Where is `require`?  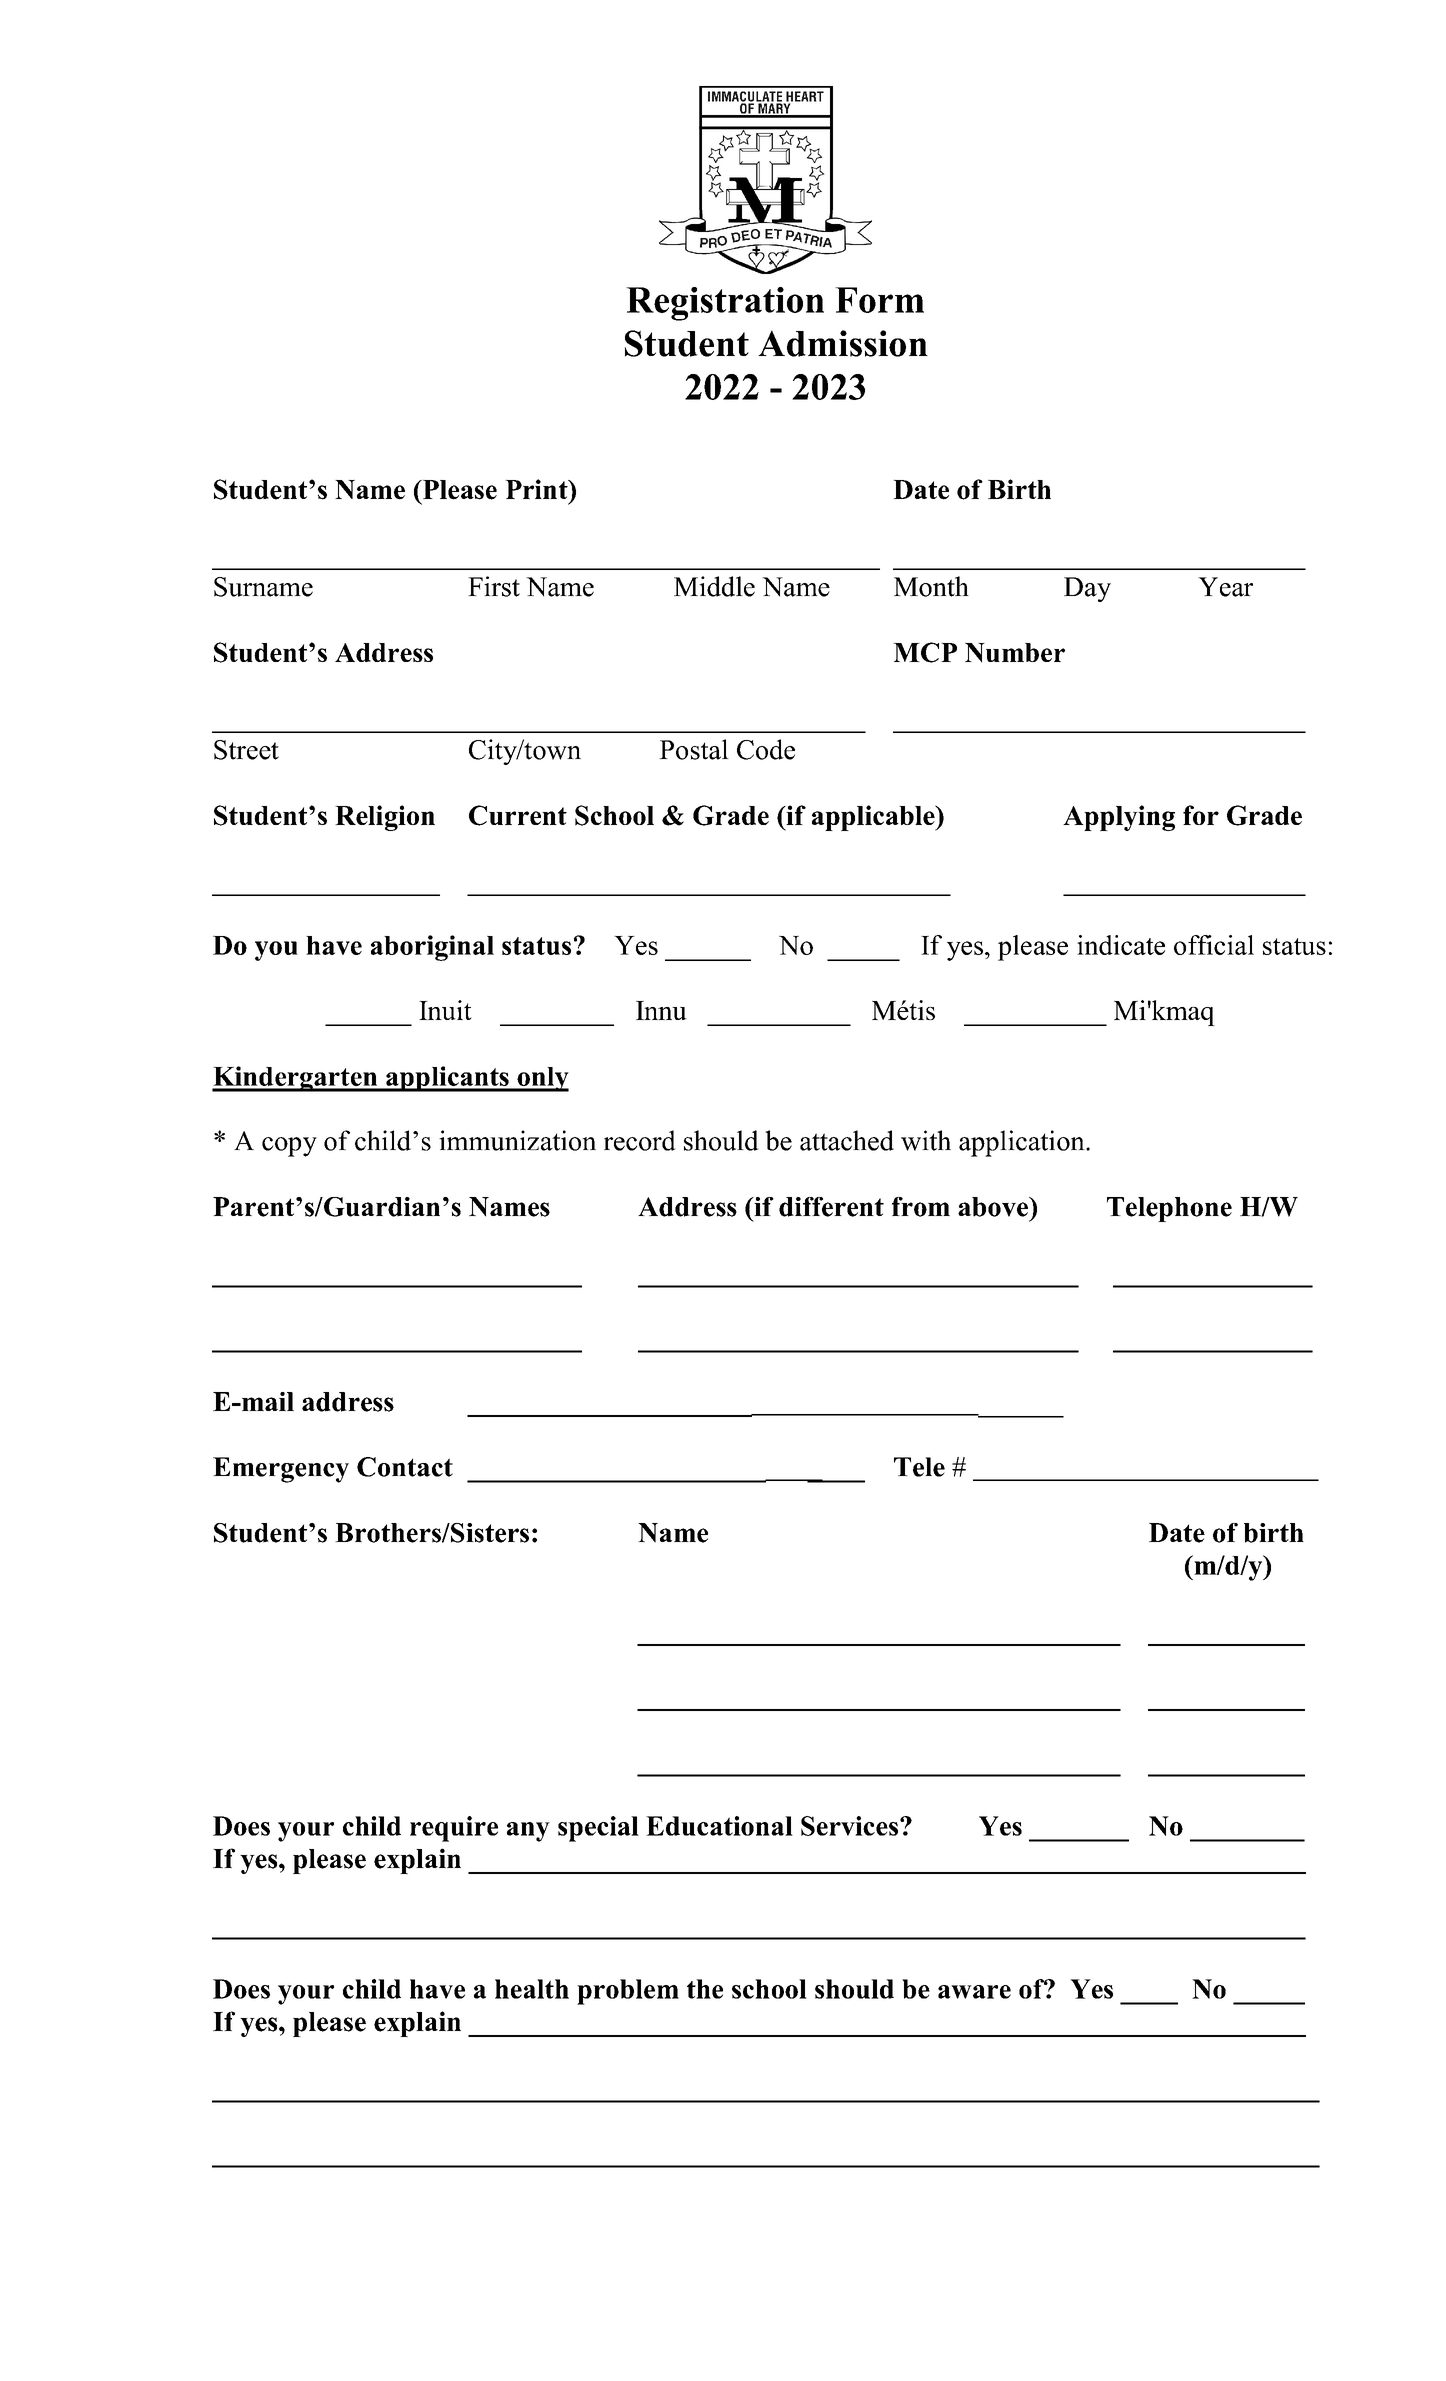
require is located at coordinates (454, 1829).
